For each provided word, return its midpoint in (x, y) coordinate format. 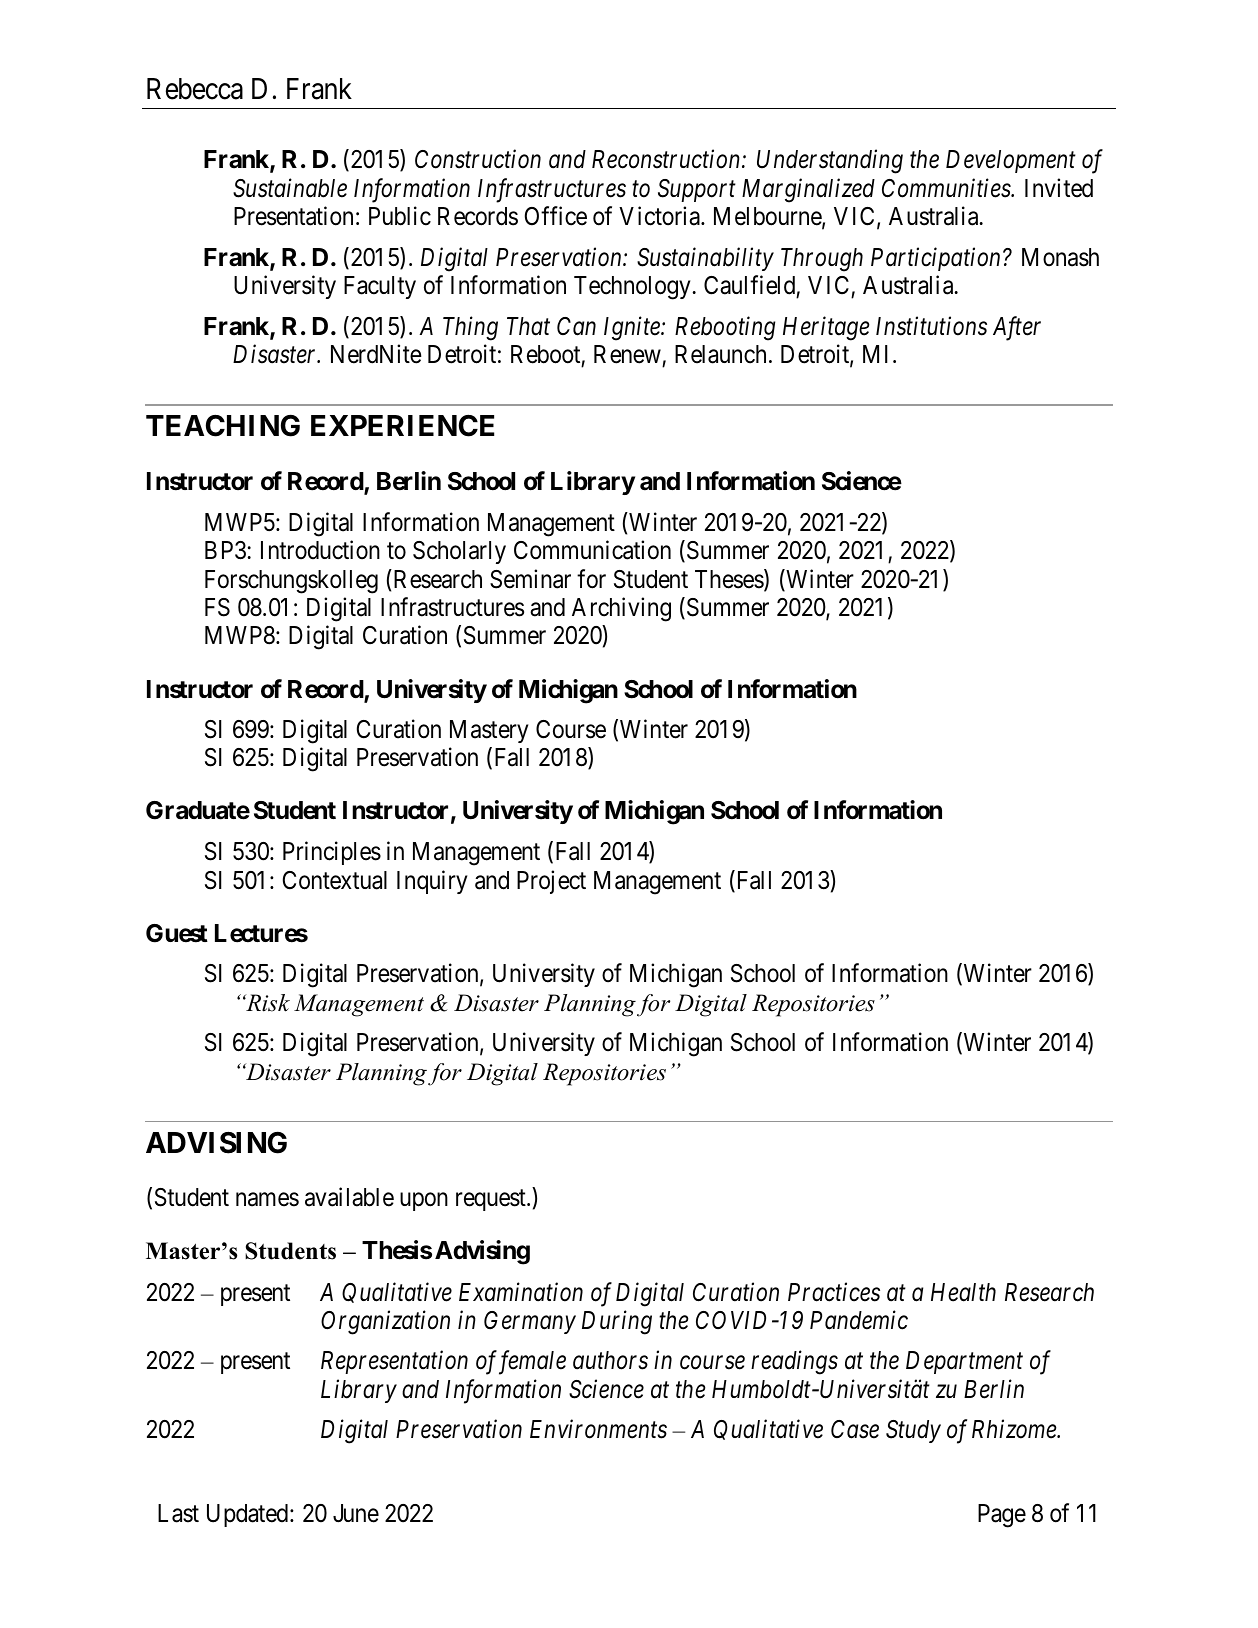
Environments (598, 1429)
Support (697, 190)
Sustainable (290, 188)
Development (1011, 161)
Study (913, 1431)
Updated (249, 1515)
